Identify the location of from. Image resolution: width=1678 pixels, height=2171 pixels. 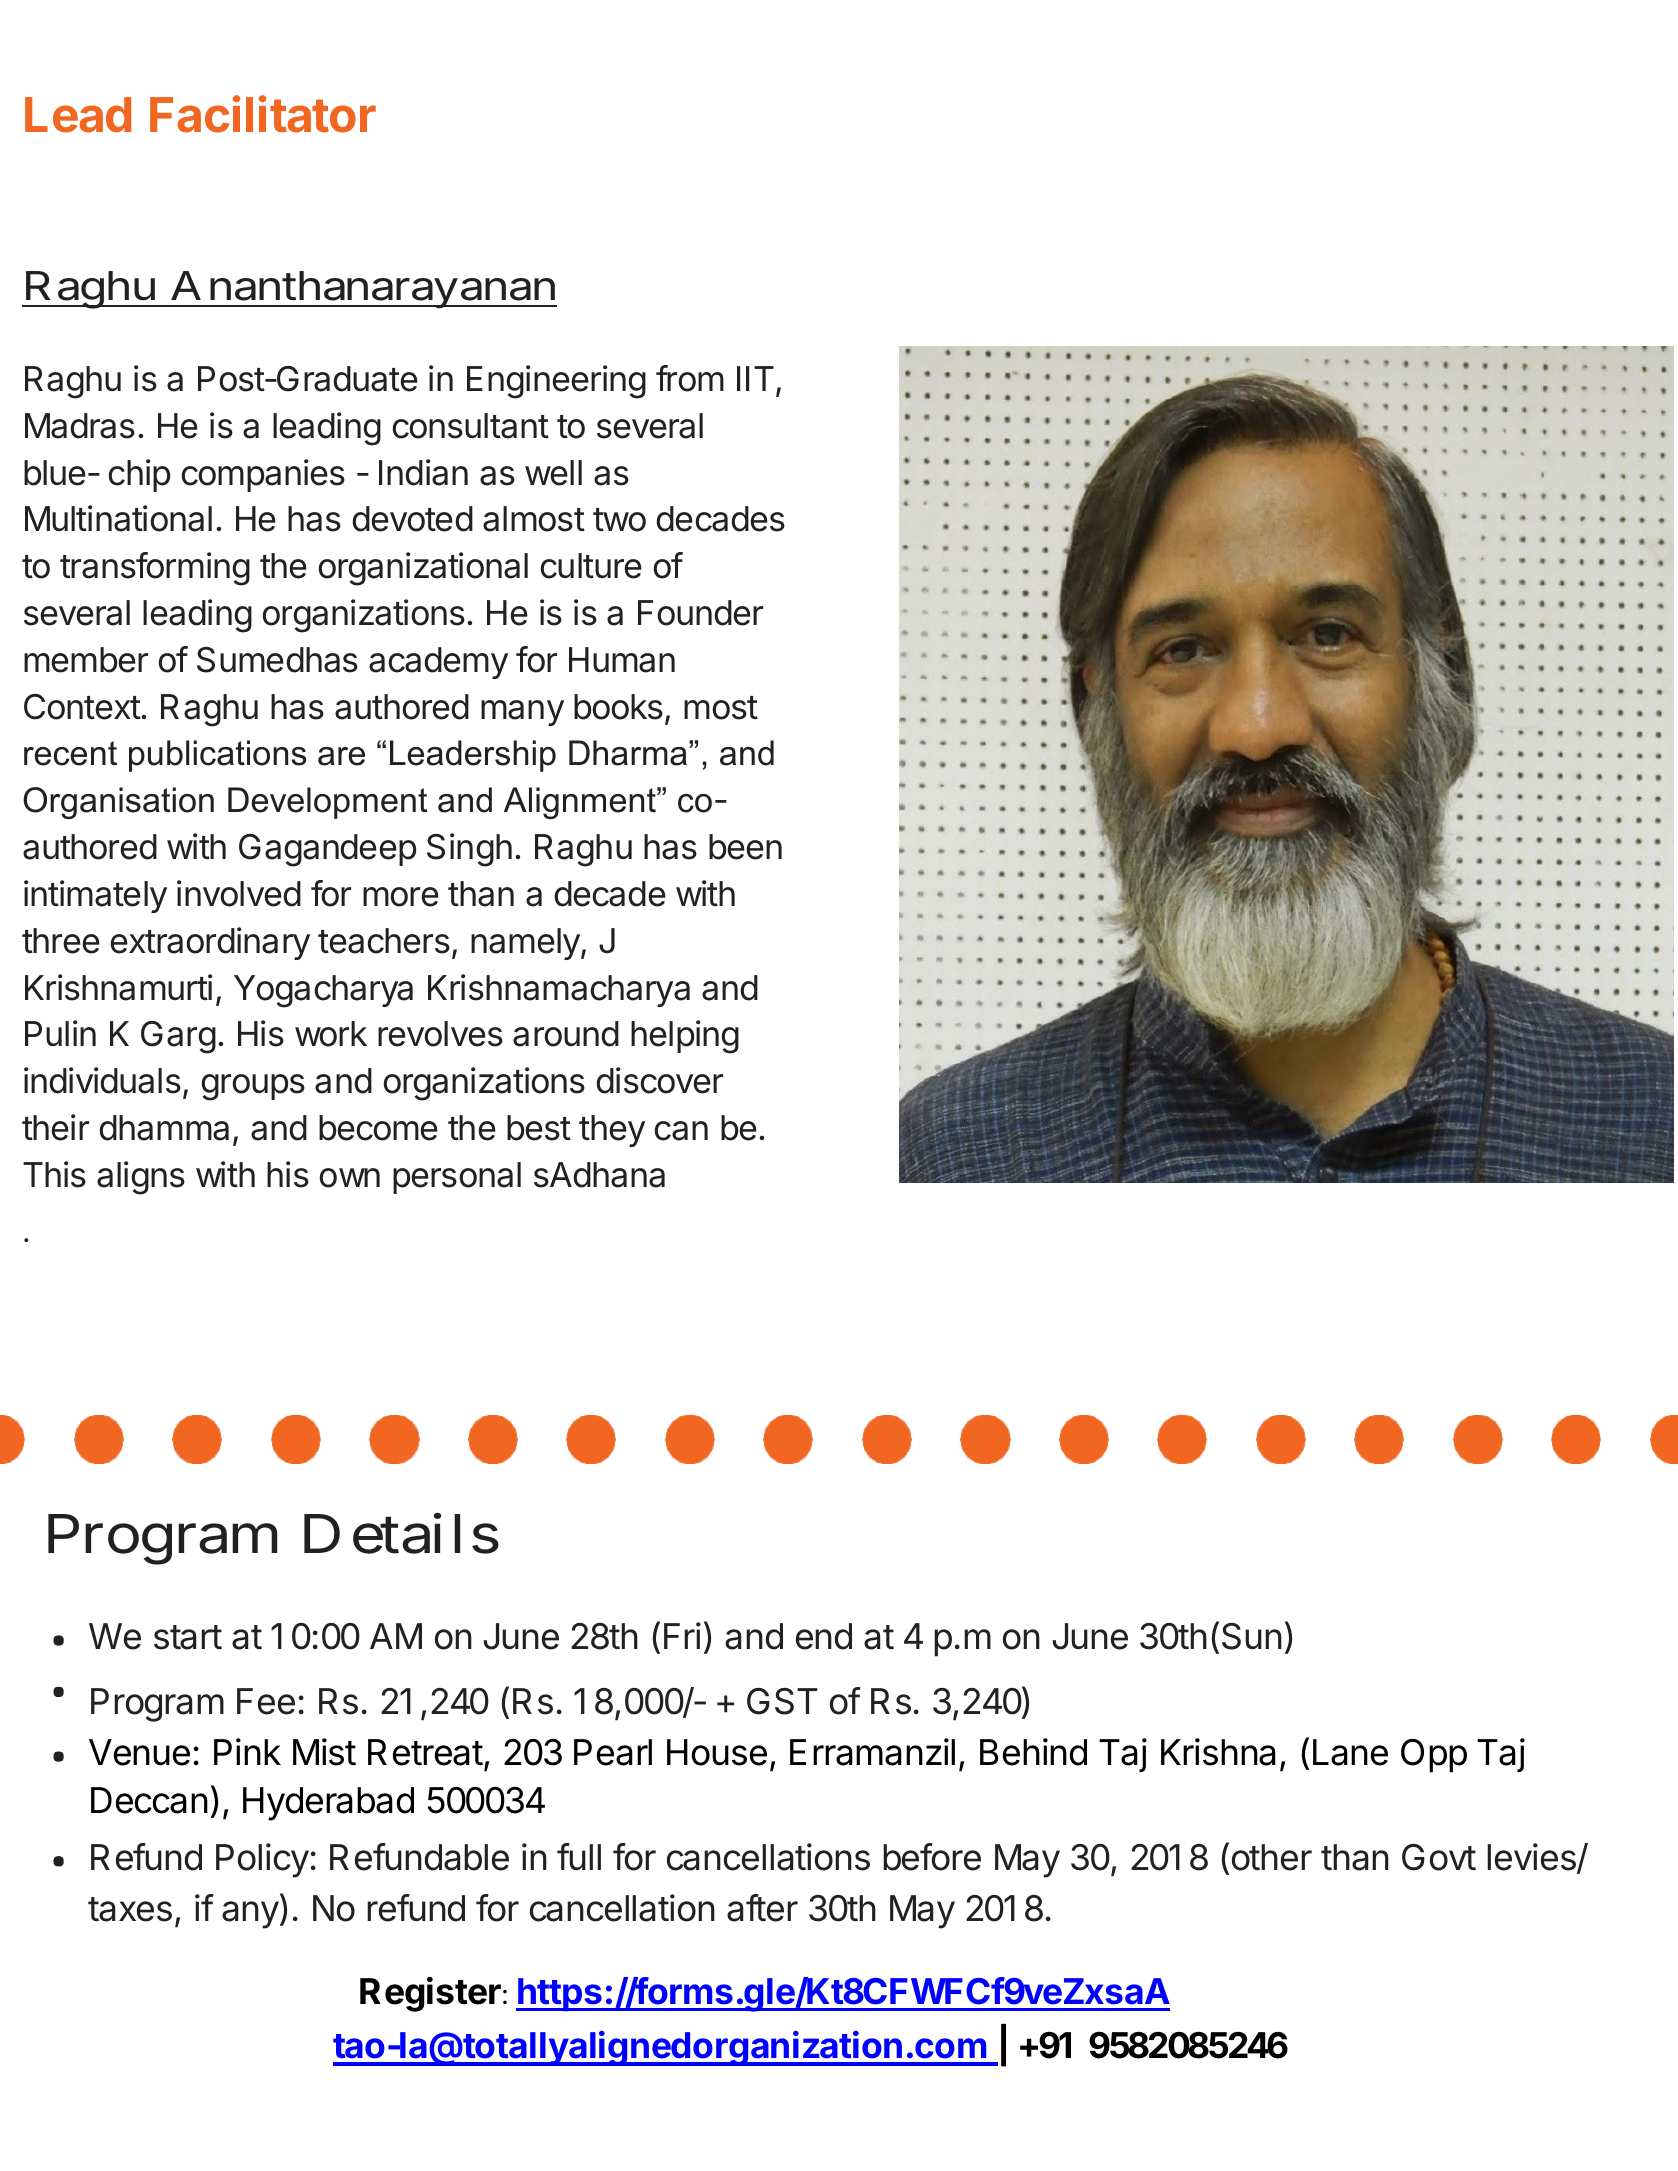
(690, 378).
